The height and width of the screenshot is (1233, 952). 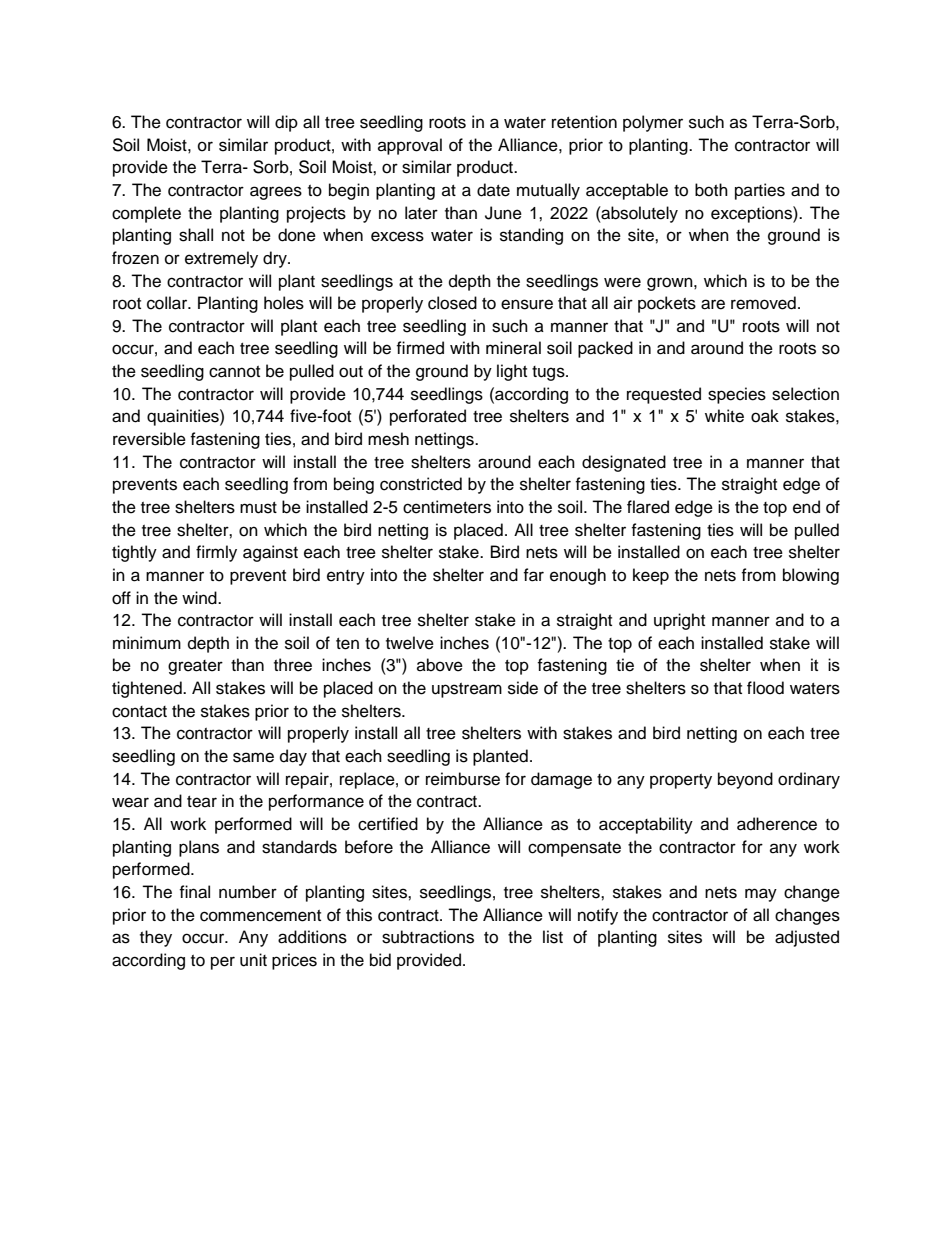 What do you see at coordinates (421, 484) in the screenshot?
I see `constricted` at bounding box center [421, 484].
